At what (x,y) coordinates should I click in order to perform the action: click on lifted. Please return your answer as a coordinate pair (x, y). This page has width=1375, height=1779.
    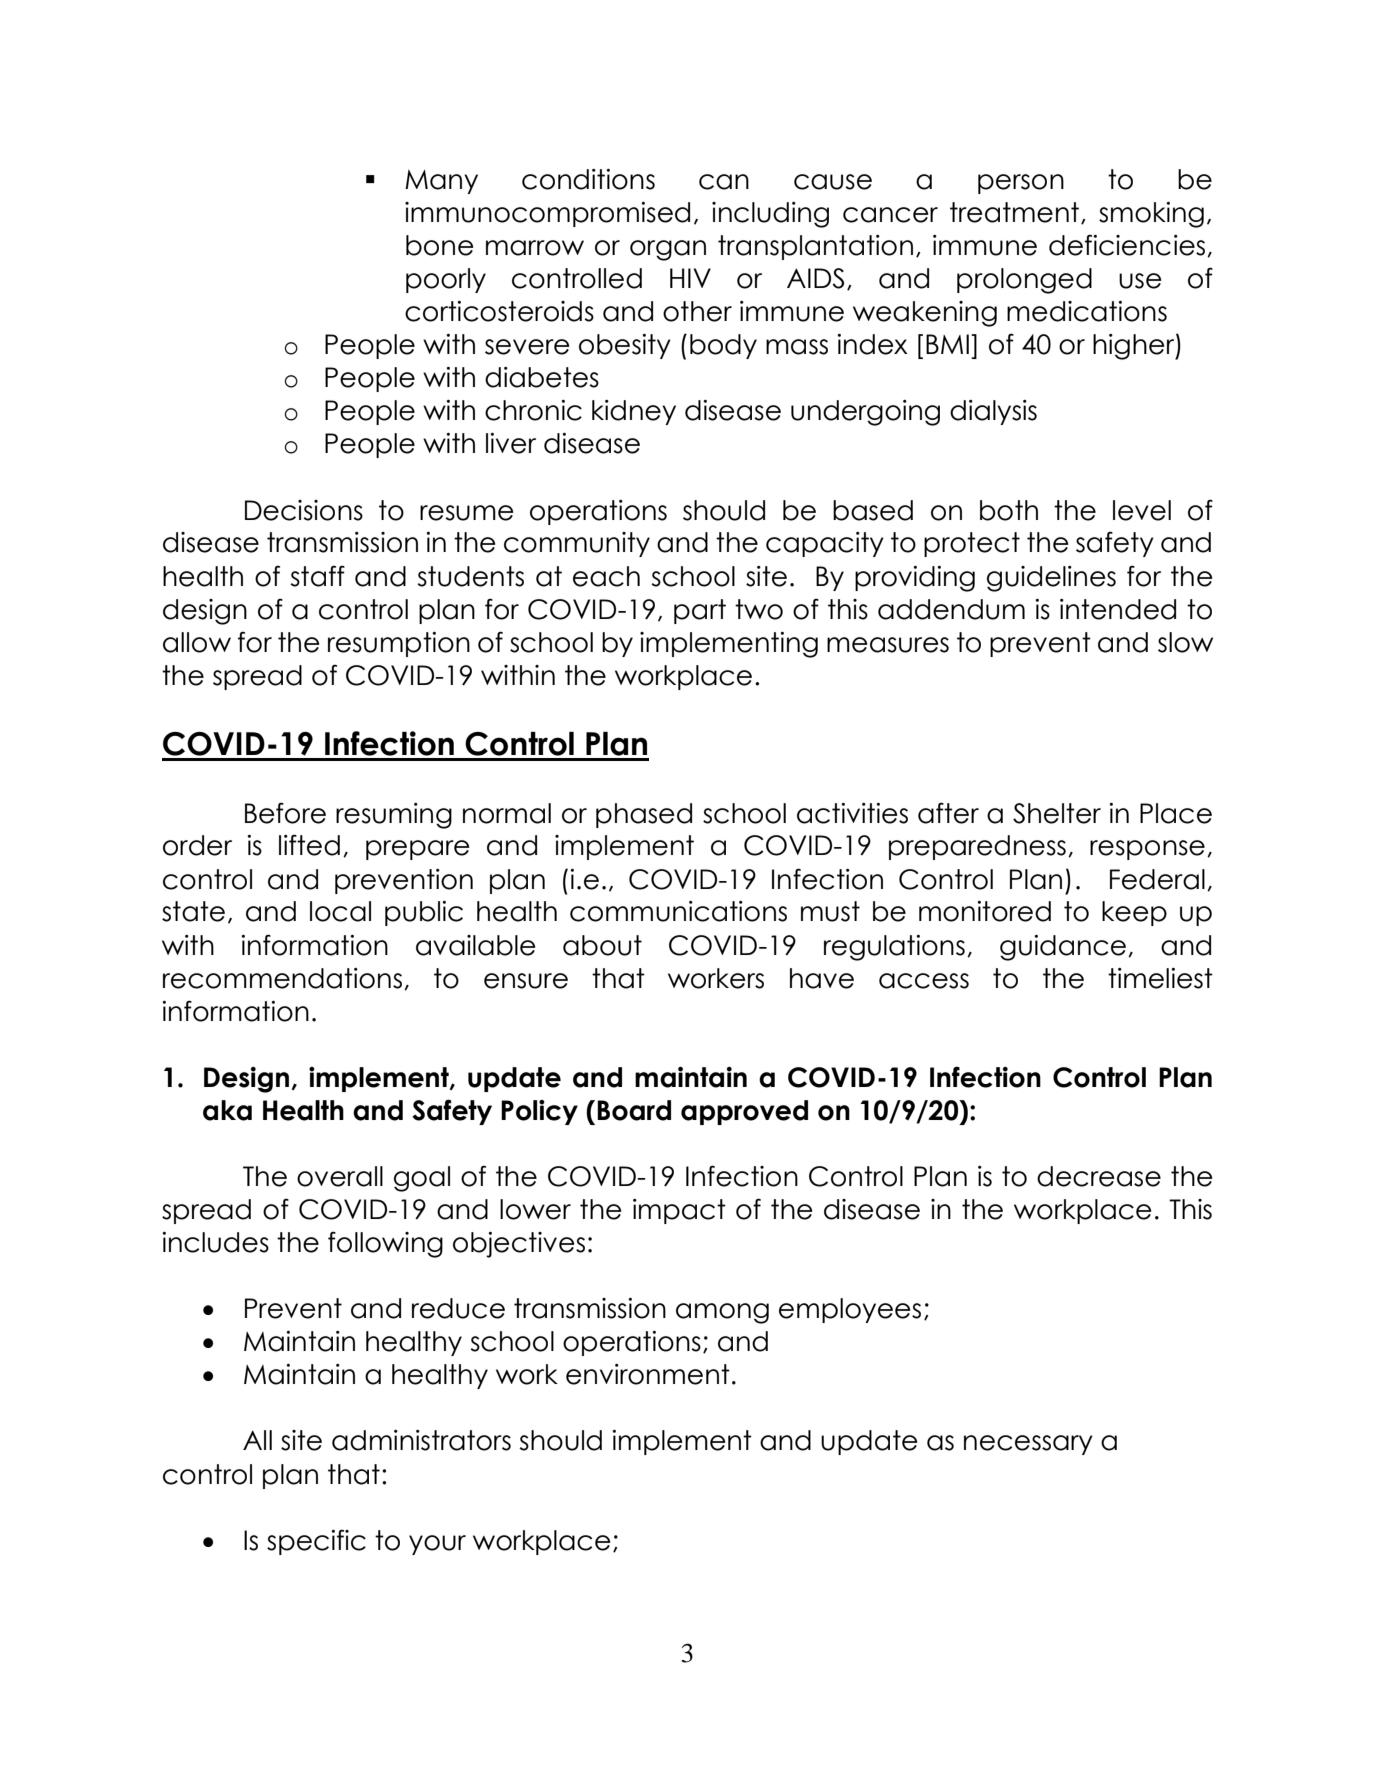
    Looking at the image, I should click on (309, 845).
